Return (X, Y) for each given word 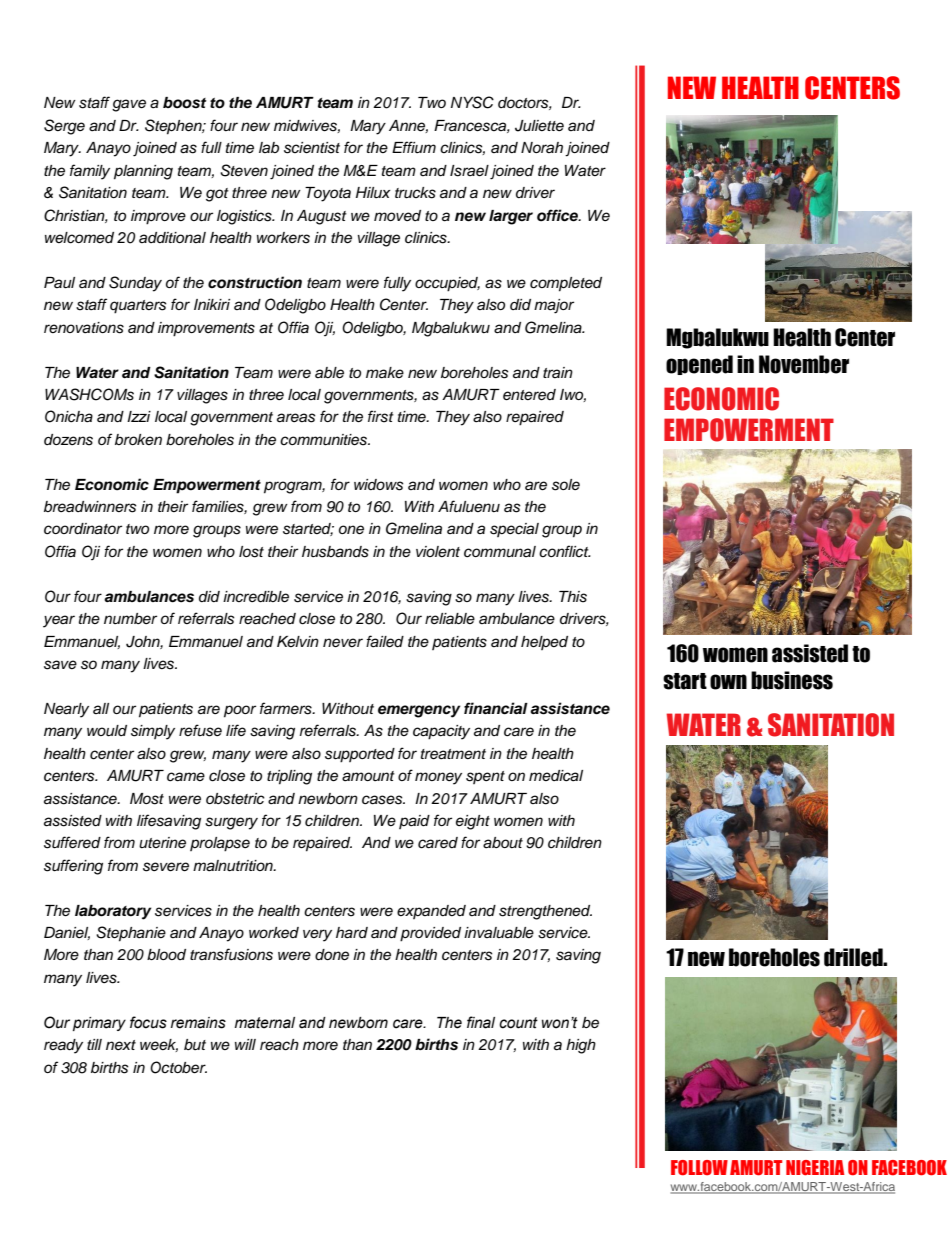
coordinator (83, 529)
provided (430, 934)
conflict (565, 551)
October (178, 1067)
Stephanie (131, 934)
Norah (542, 147)
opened (699, 365)
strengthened (545, 912)
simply (153, 732)
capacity (441, 732)
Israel (469, 171)
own (728, 682)
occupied (447, 284)
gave (129, 105)
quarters (138, 307)
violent (438, 551)
